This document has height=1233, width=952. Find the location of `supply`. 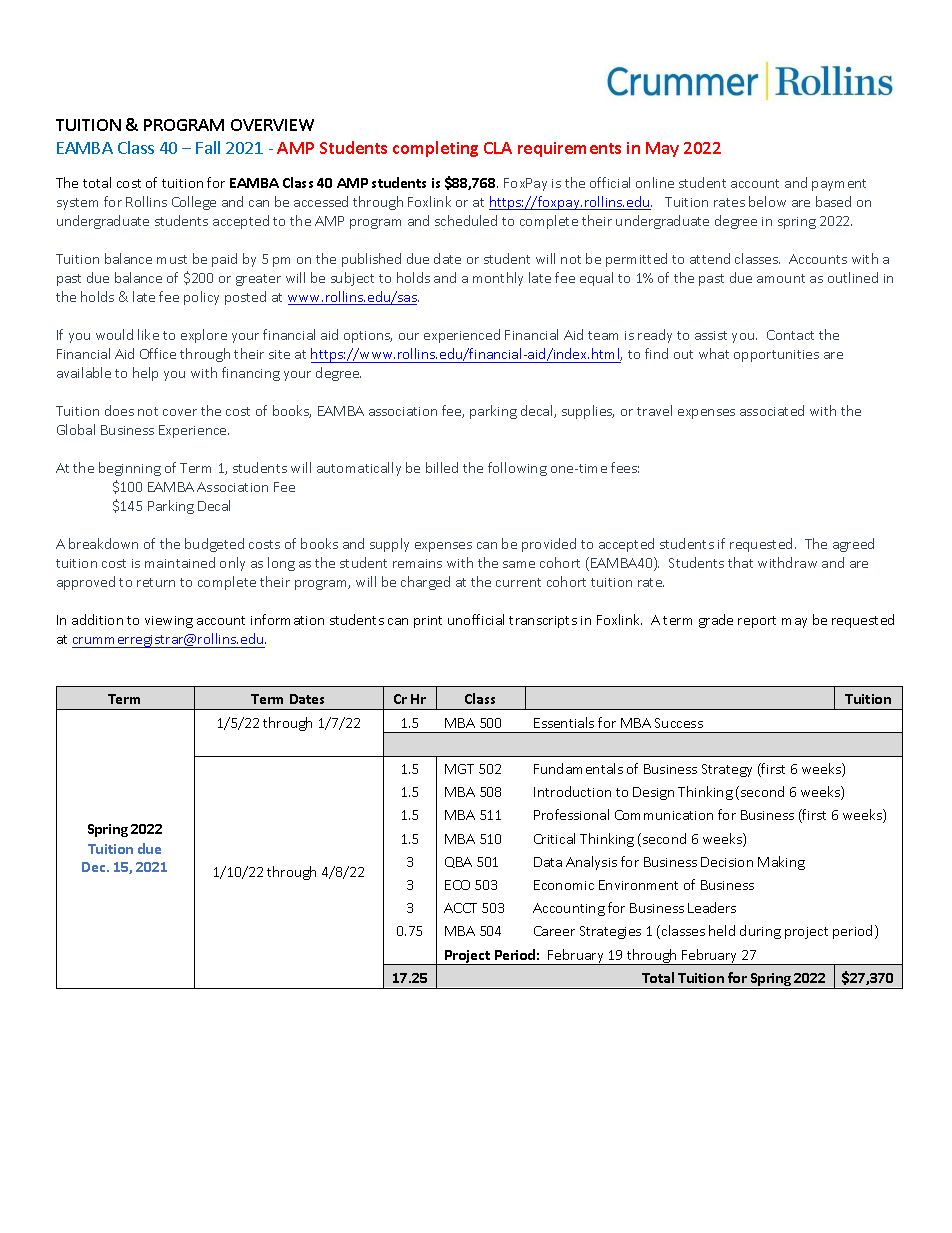

supply is located at coordinates (389, 545).
